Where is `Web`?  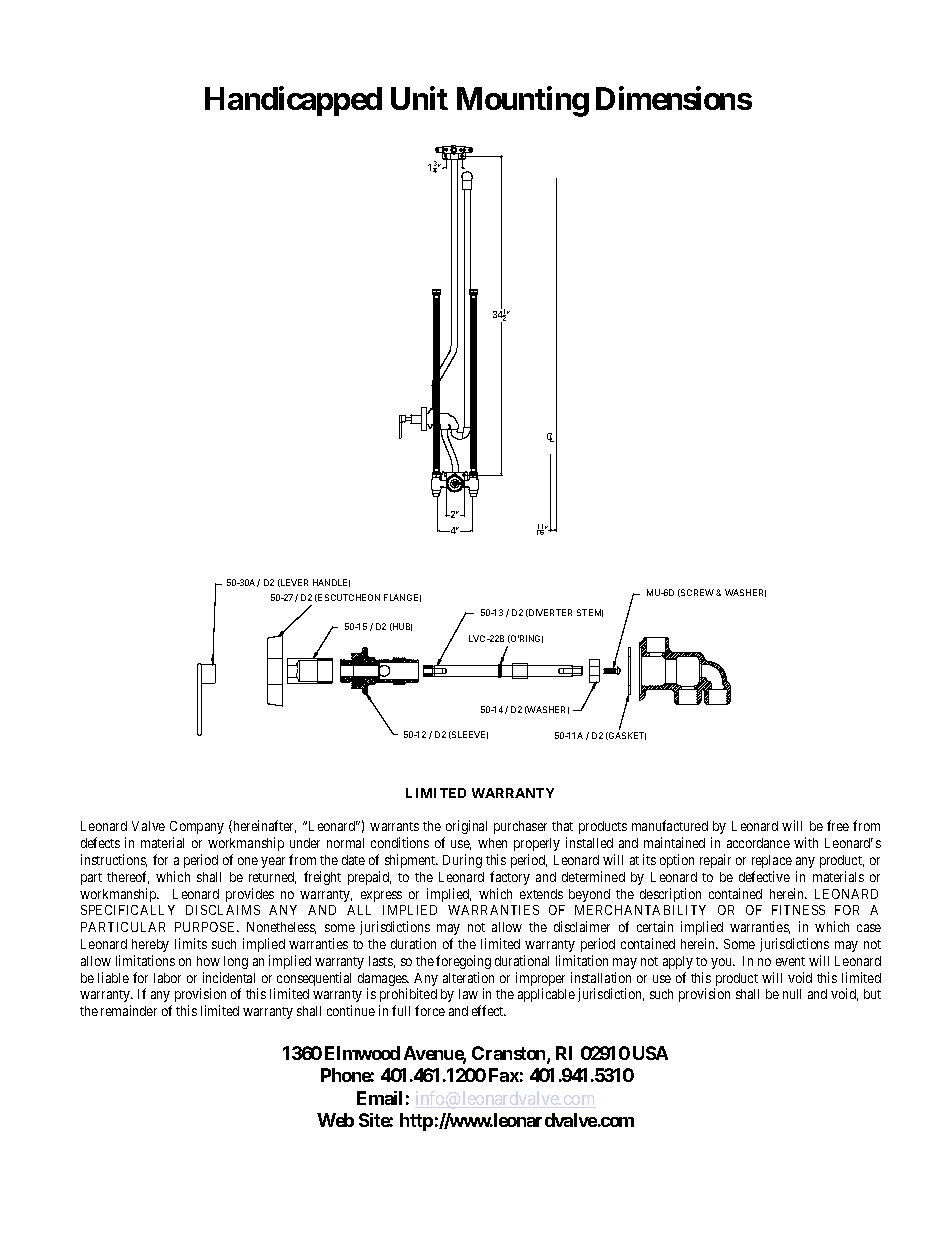 Web is located at coordinates (335, 1120).
